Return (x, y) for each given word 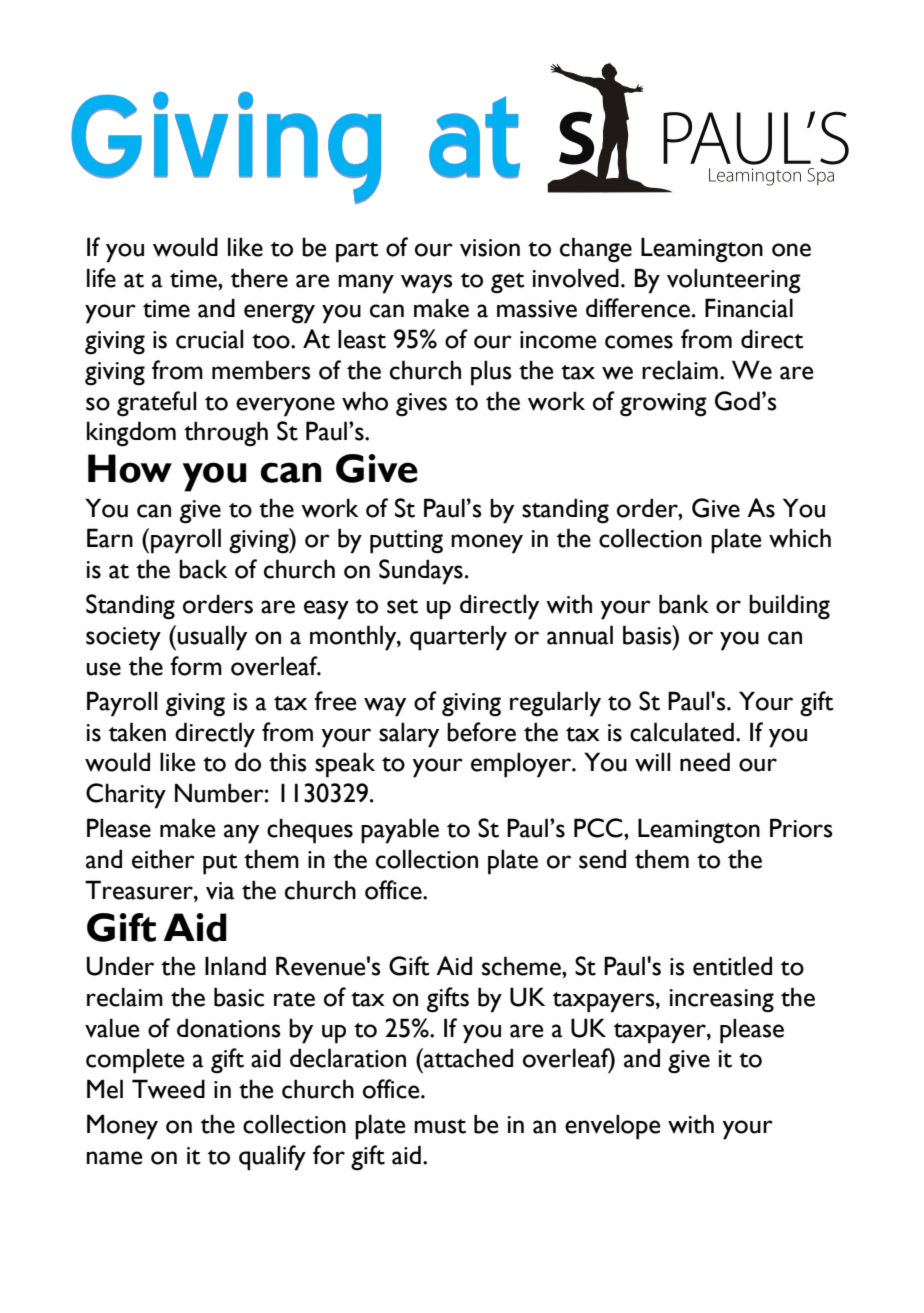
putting (406, 542)
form (196, 666)
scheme (522, 966)
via (220, 891)
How (130, 468)
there (259, 278)
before (481, 732)
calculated (682, 732)
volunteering (734, 281)
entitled (732, 966)
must (440, 1126)
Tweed (168, 1089)
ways (426, 284)
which (800, 538)
